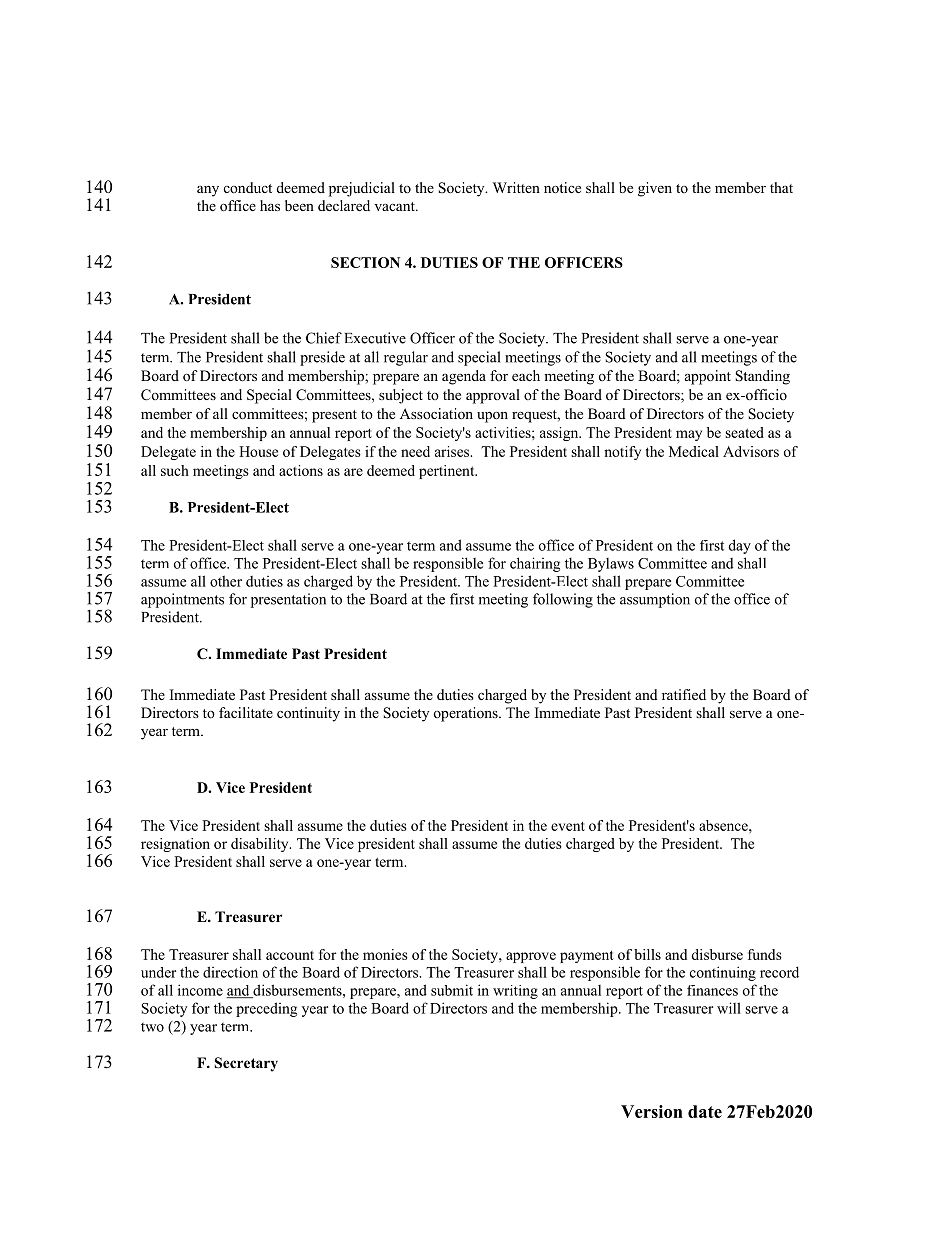  Describe the element at coordinates (467, 714) in the screenshot. I see `operations` at that location.
